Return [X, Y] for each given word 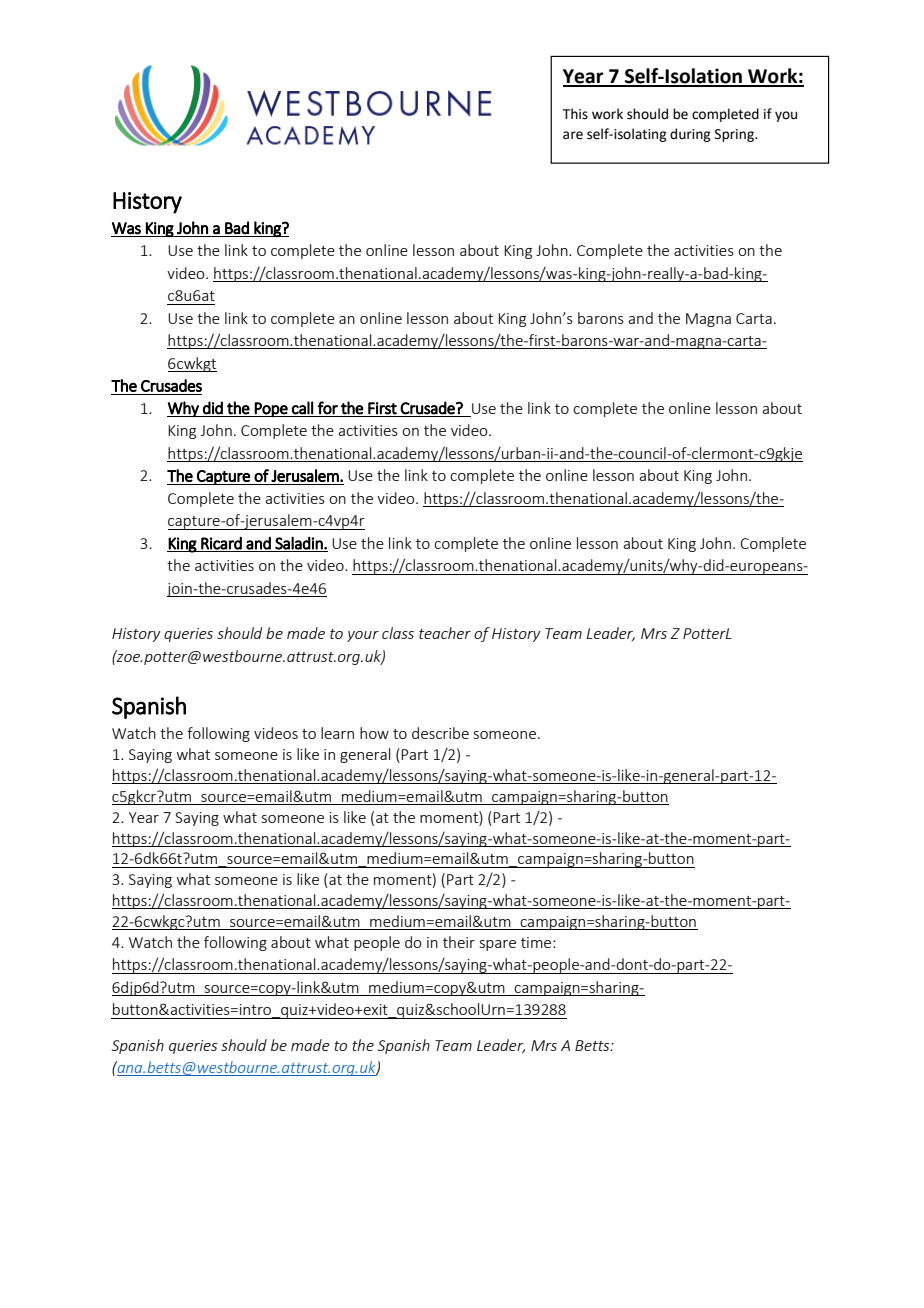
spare [498, 945]
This [575, 114]
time [537, 942]
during [690, 135]
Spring [735, 135]
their [459, 942]
